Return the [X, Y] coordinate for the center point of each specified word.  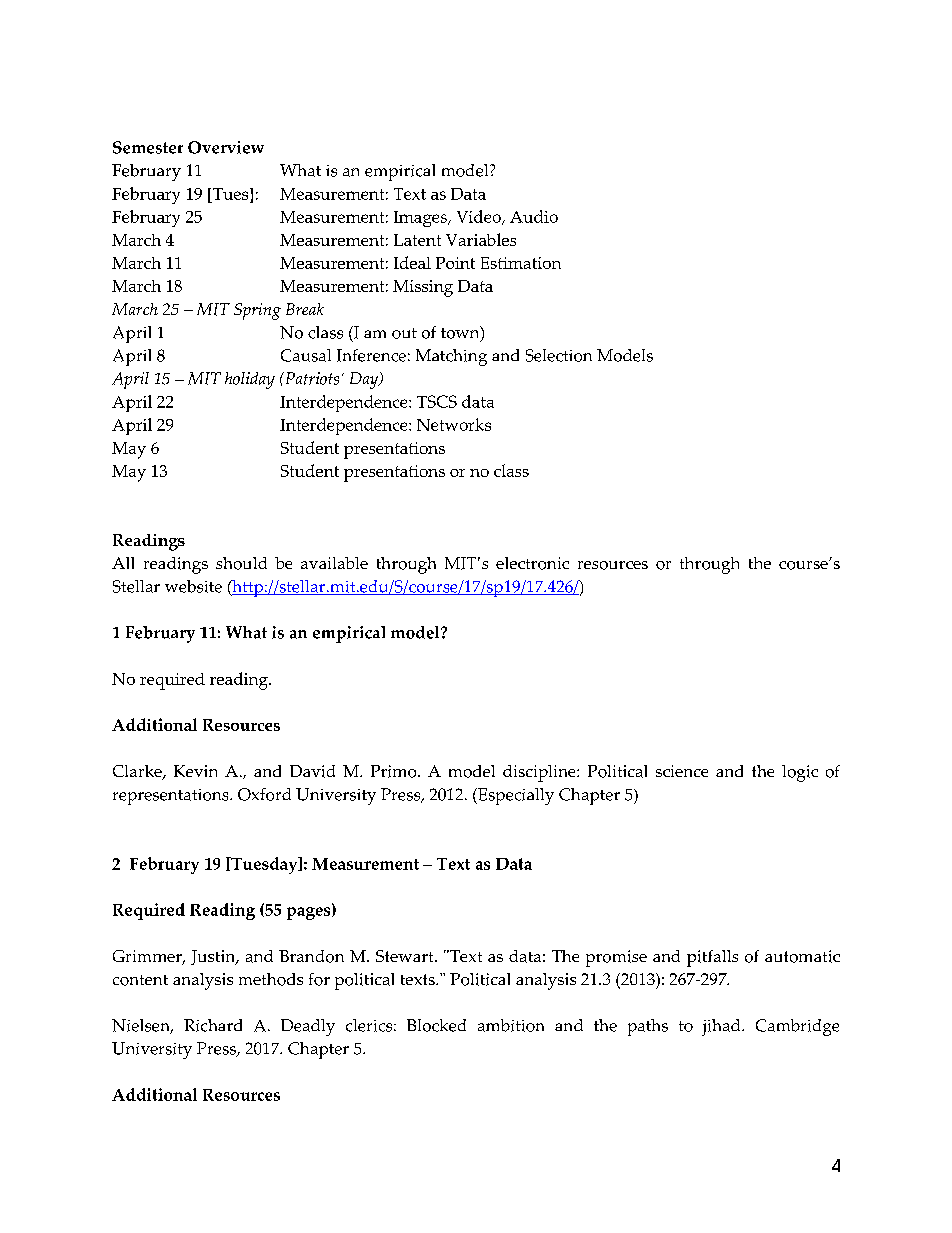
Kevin [195, 771]
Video [480, 217]
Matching [451, 357]
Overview [226, 147]
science [682, 771]
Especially [515, 796]
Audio [534, 216]
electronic [532, 563]
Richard [213, 1025]
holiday [250, 380]
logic [800, 773]
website [193, 586]
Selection [559, 355]
